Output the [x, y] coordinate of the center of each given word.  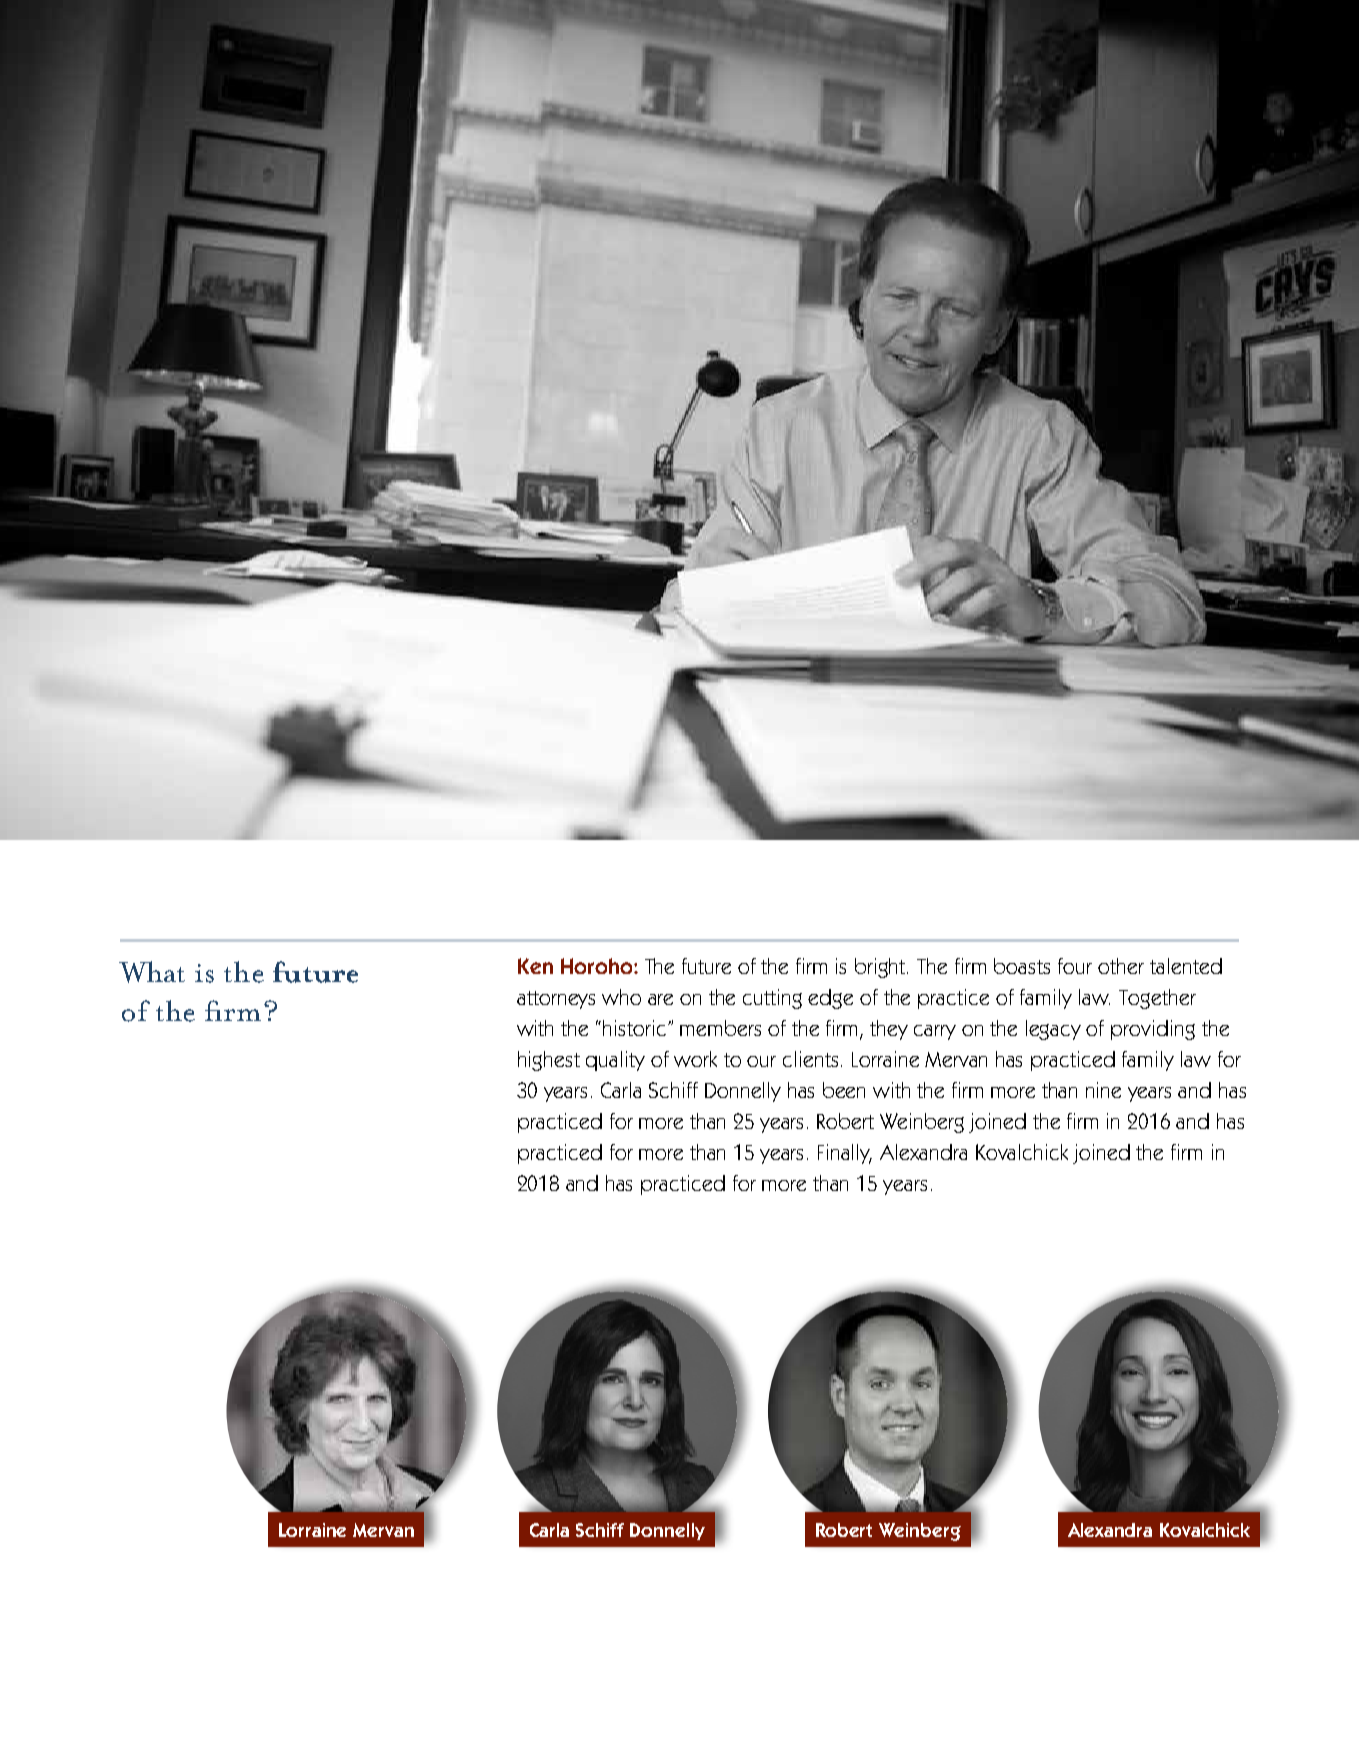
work [695, 1059]
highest [549, 1061]
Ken [535, 966]
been [844, 1090]
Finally [845, 1154]
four [1075, 966]
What [152, 972]
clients [812, 1059]
